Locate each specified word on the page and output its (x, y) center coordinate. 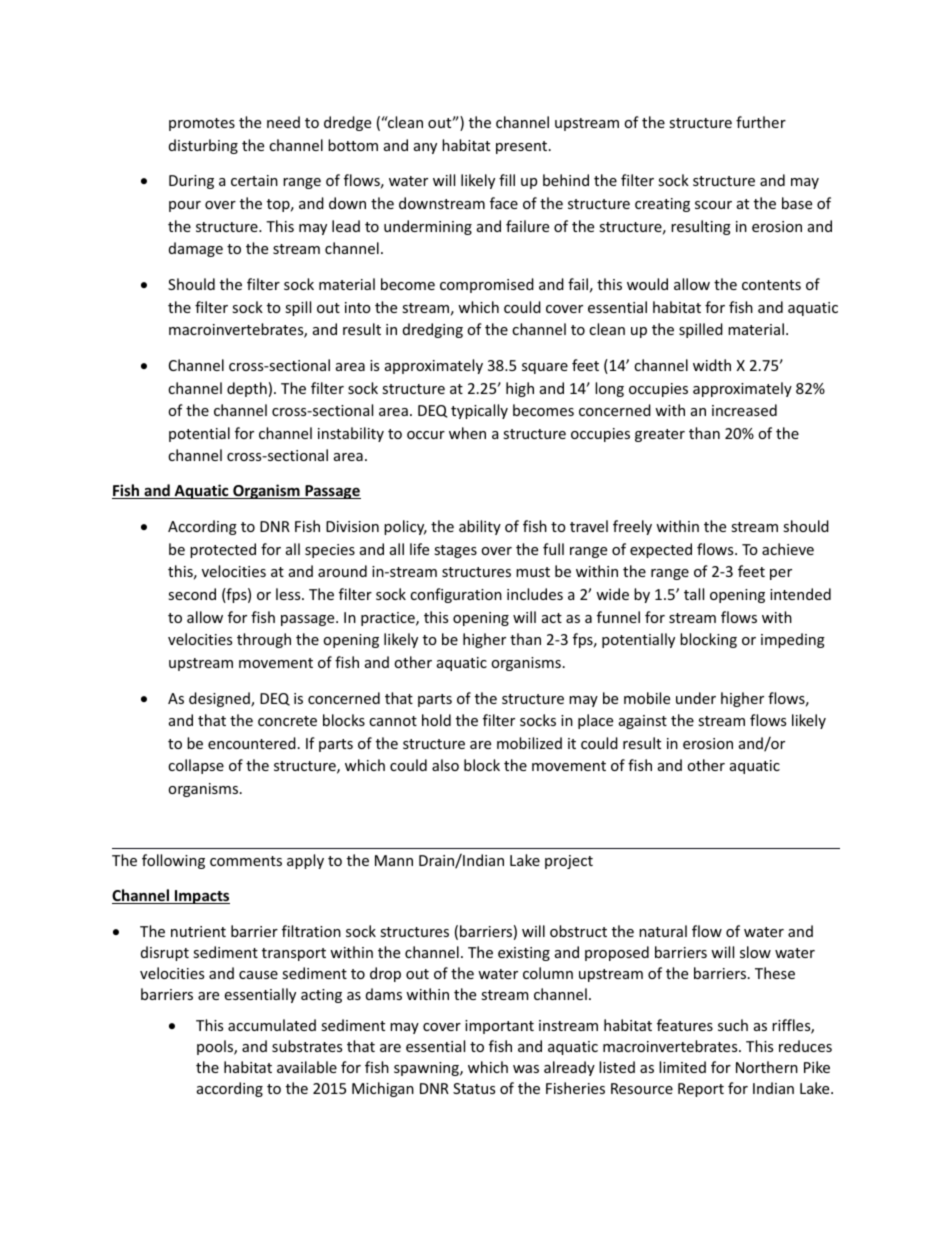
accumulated (272, 1025)
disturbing (203, 146)
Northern (767, 1067)
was (526, 1069)
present (523, 147)
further (761, 122)
